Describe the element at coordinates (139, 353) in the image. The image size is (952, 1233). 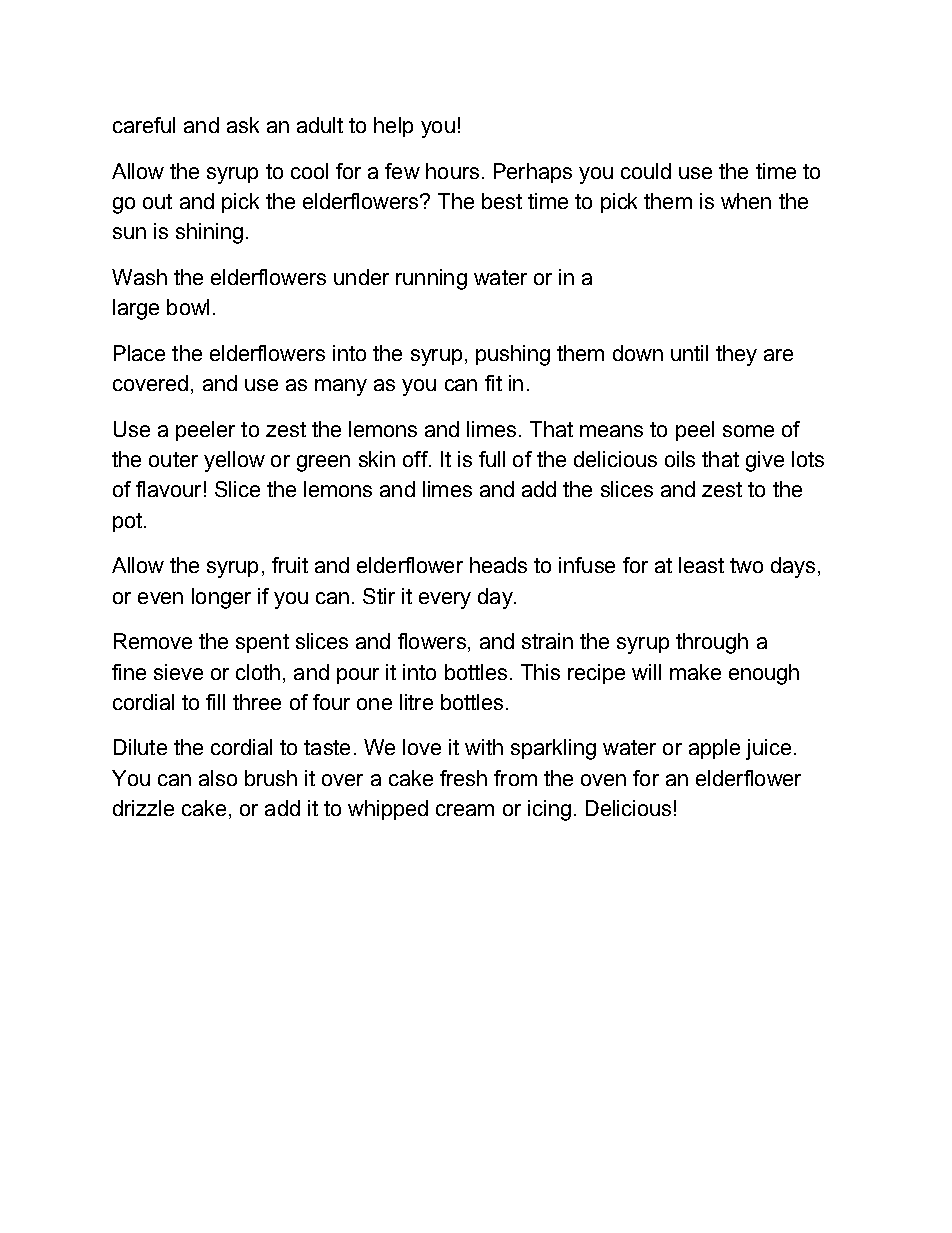
I see `Place` at that location.
